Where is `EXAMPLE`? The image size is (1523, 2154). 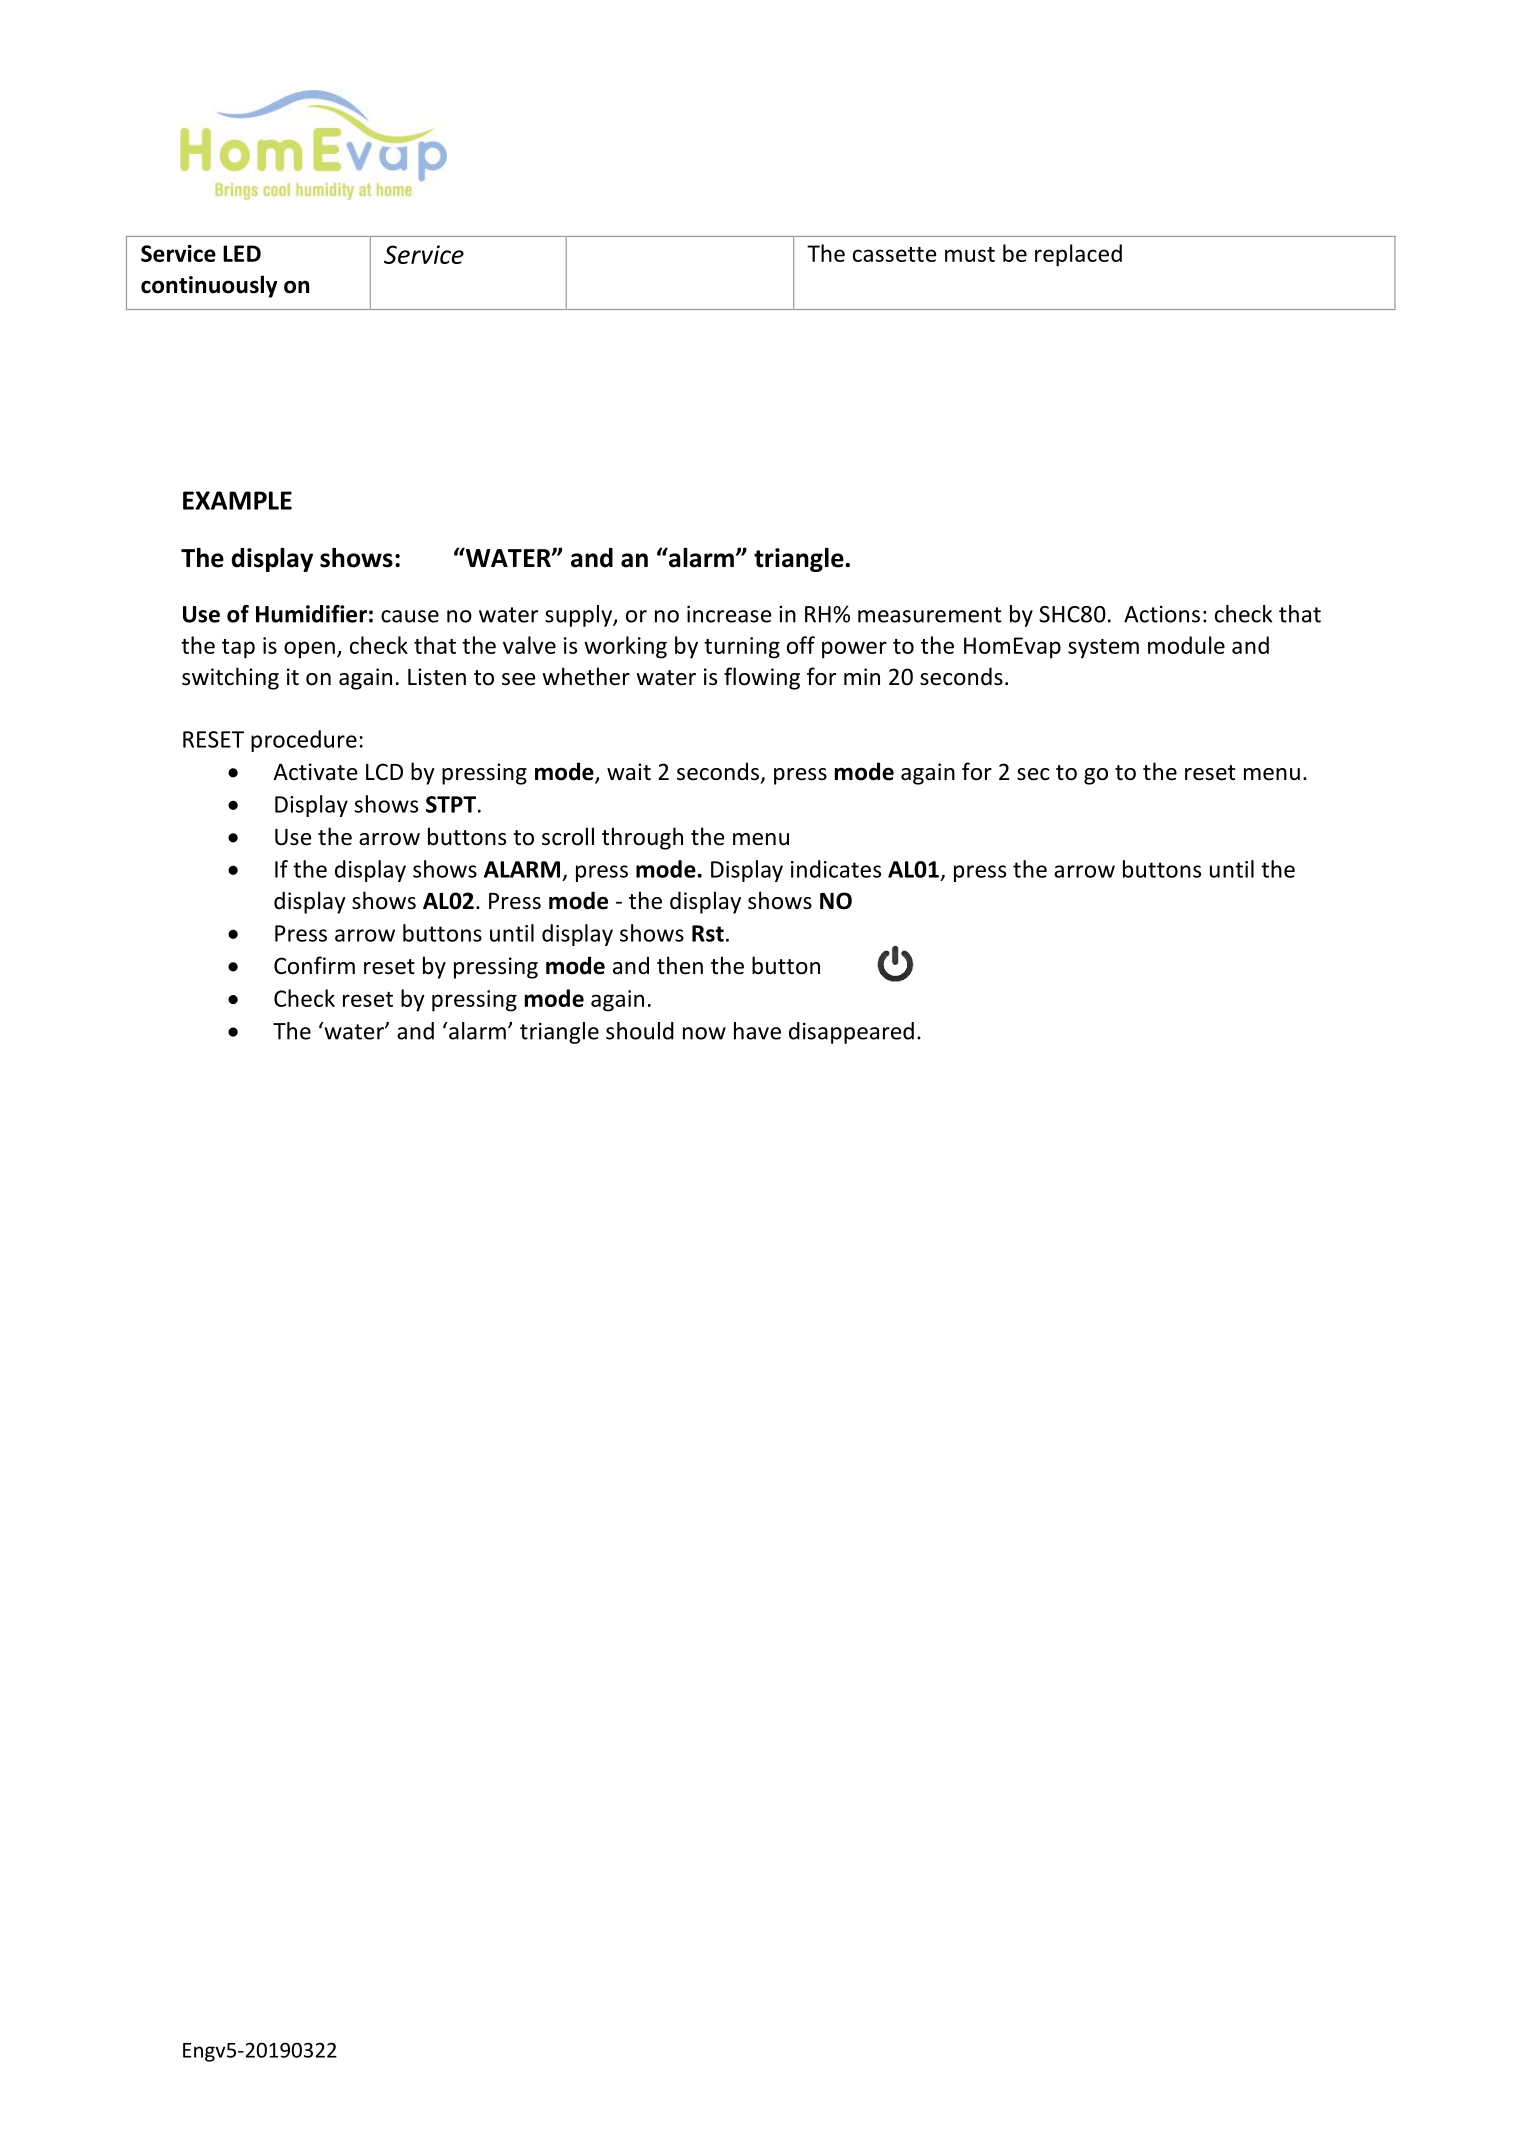 EXAMPLE is located at coordinates (237, 500).
